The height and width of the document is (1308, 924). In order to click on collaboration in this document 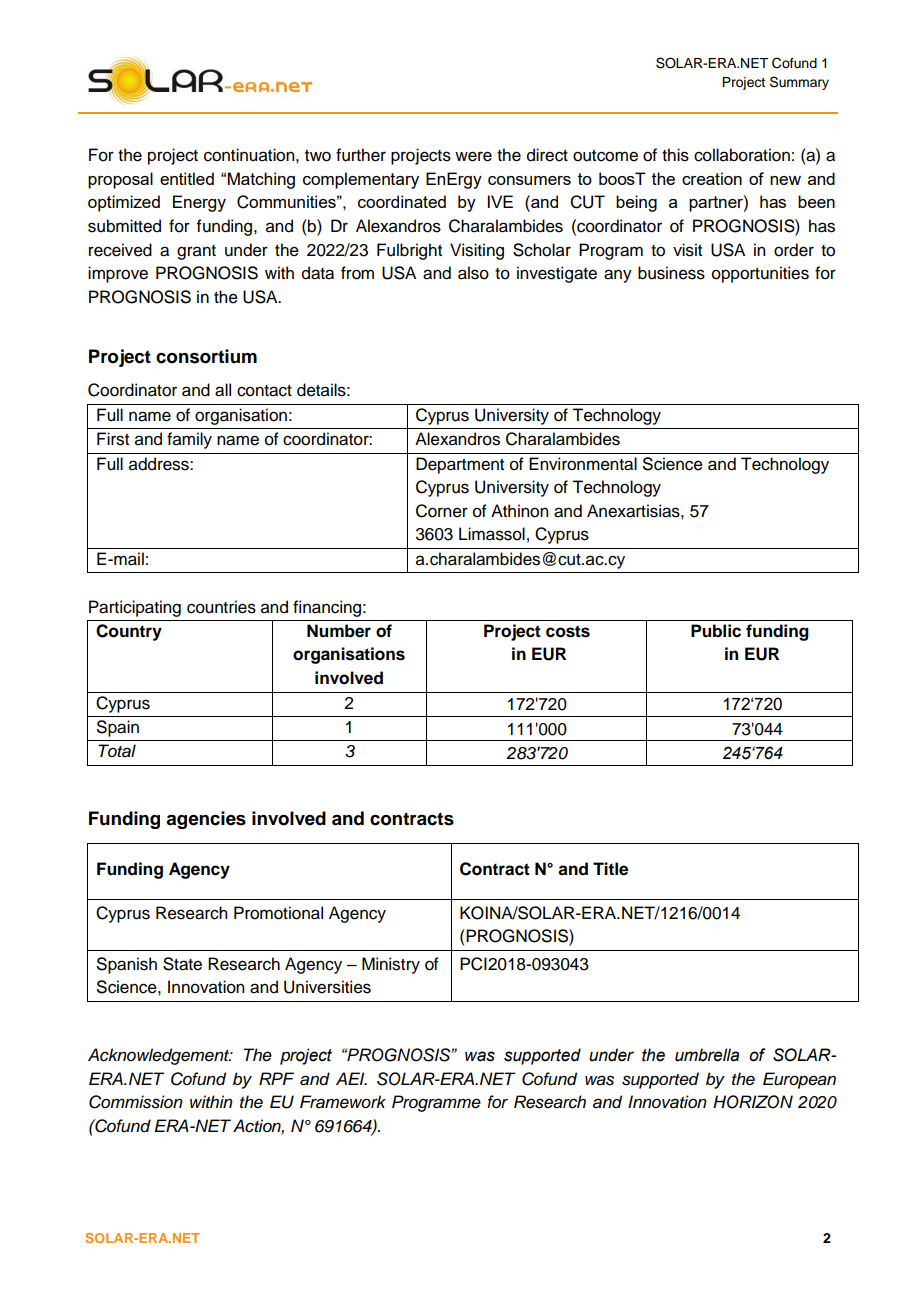, I will do `click(742, 155)`.
